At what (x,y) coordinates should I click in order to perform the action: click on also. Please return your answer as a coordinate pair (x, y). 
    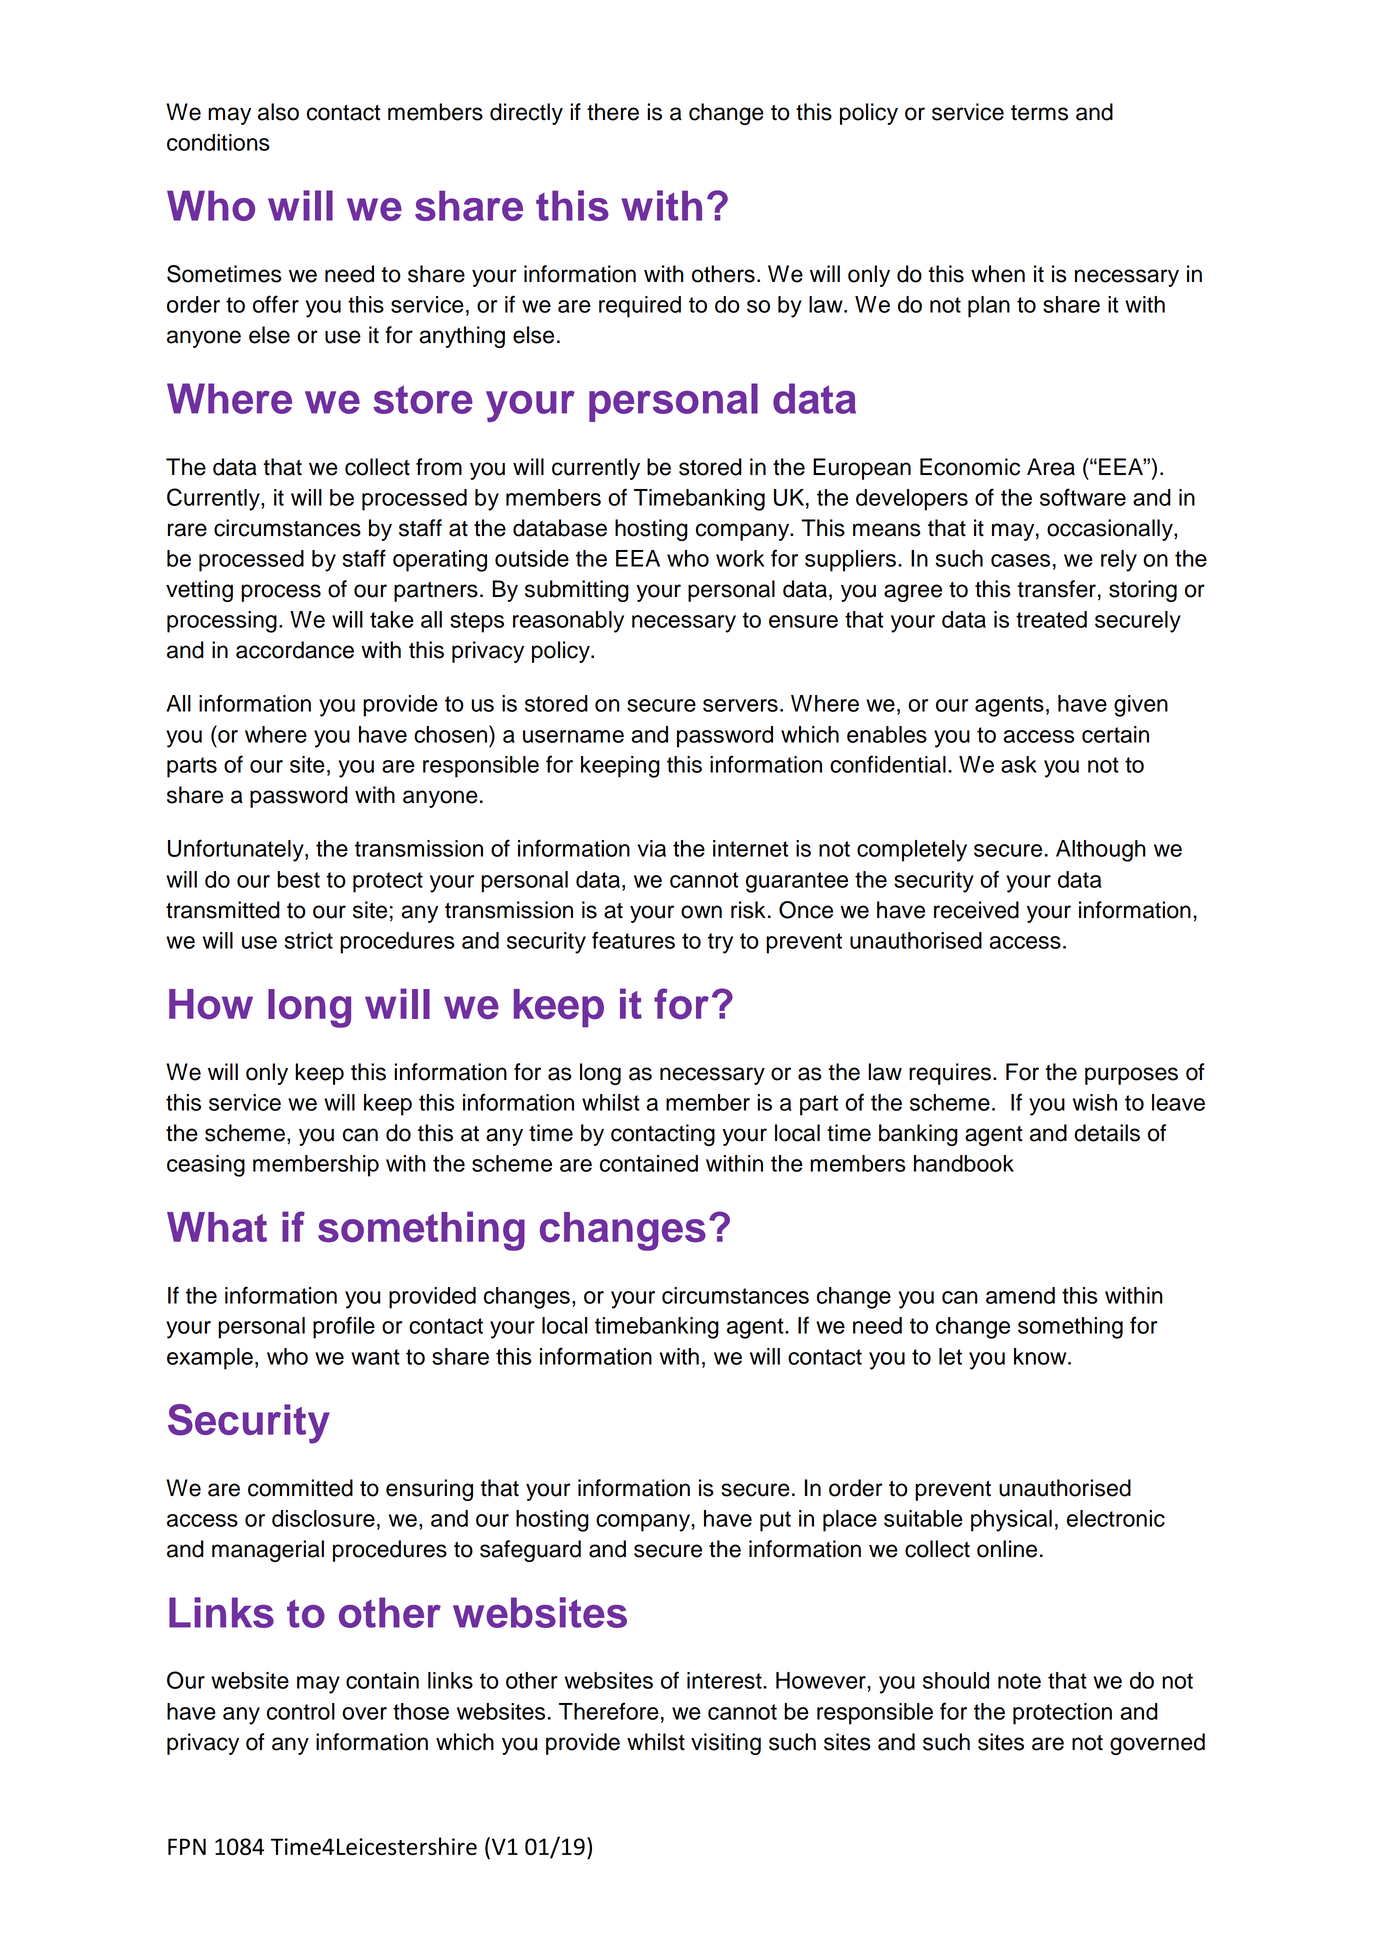
    Looking at the image, I should click on (278, 112).
